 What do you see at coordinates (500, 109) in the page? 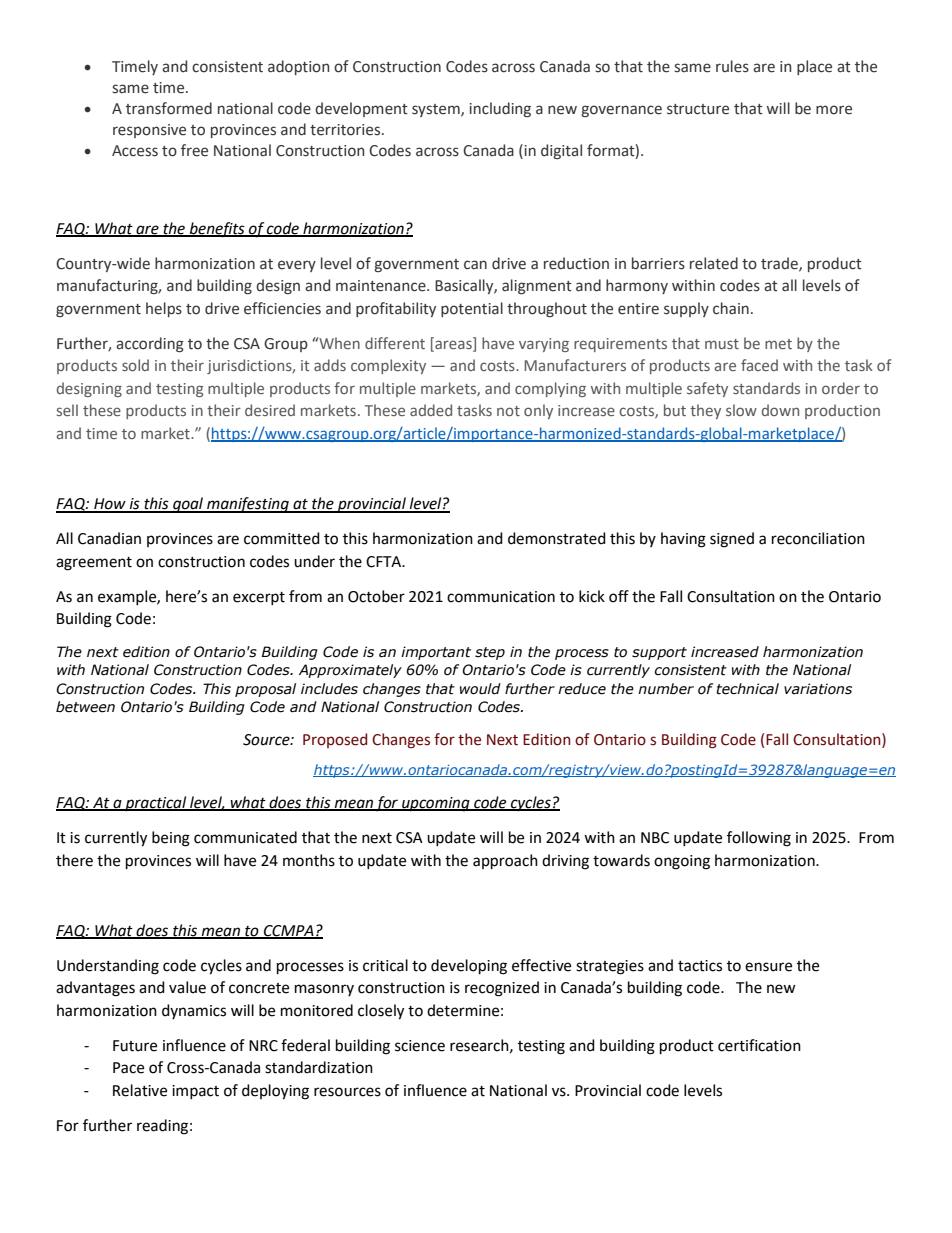
I see `including` at bounding box center [500, 109].
